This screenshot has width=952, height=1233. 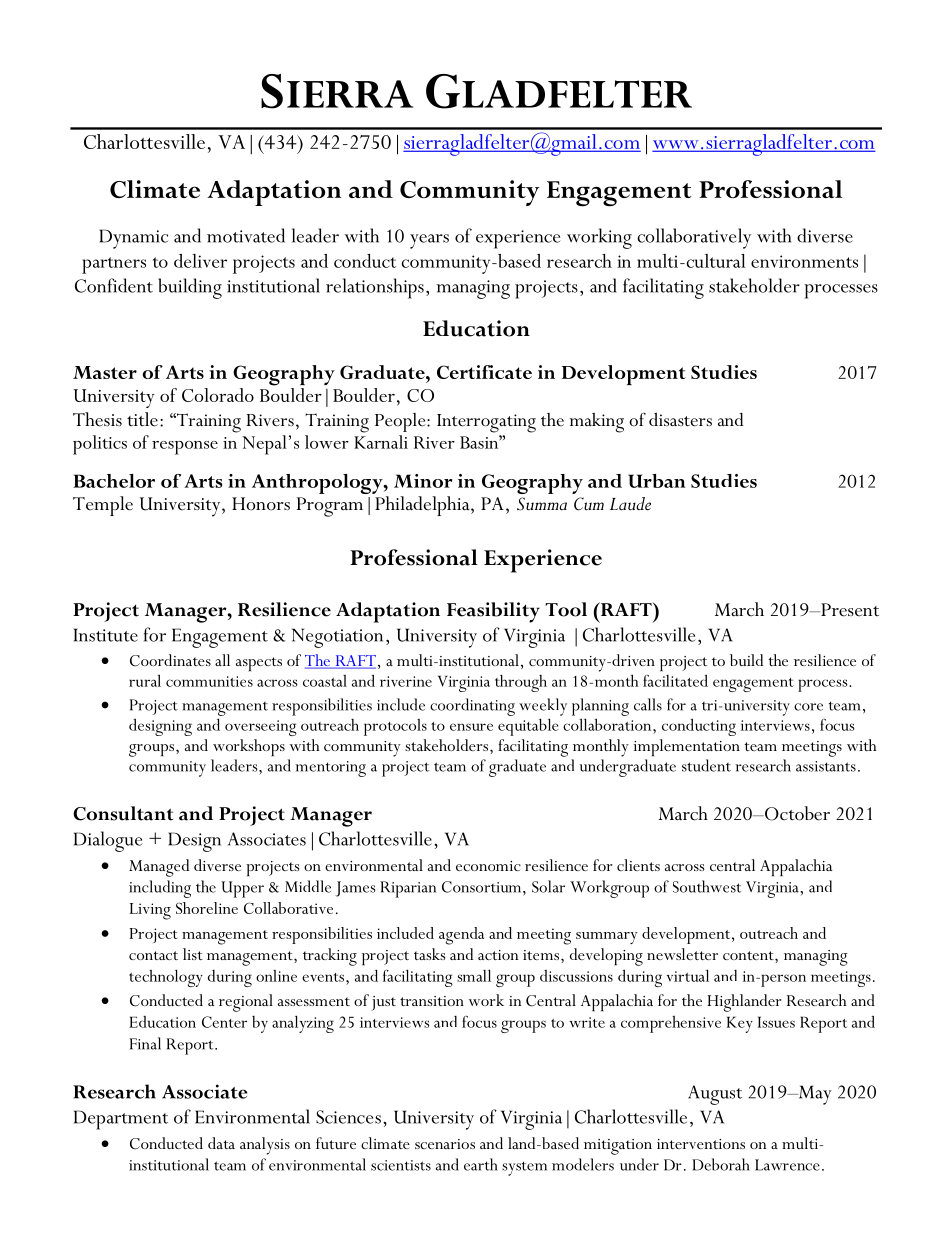 What do you see at coordinates (445, 1144) in the screenshot?
I see `scenarios` at bounding box center [445, 1144].
